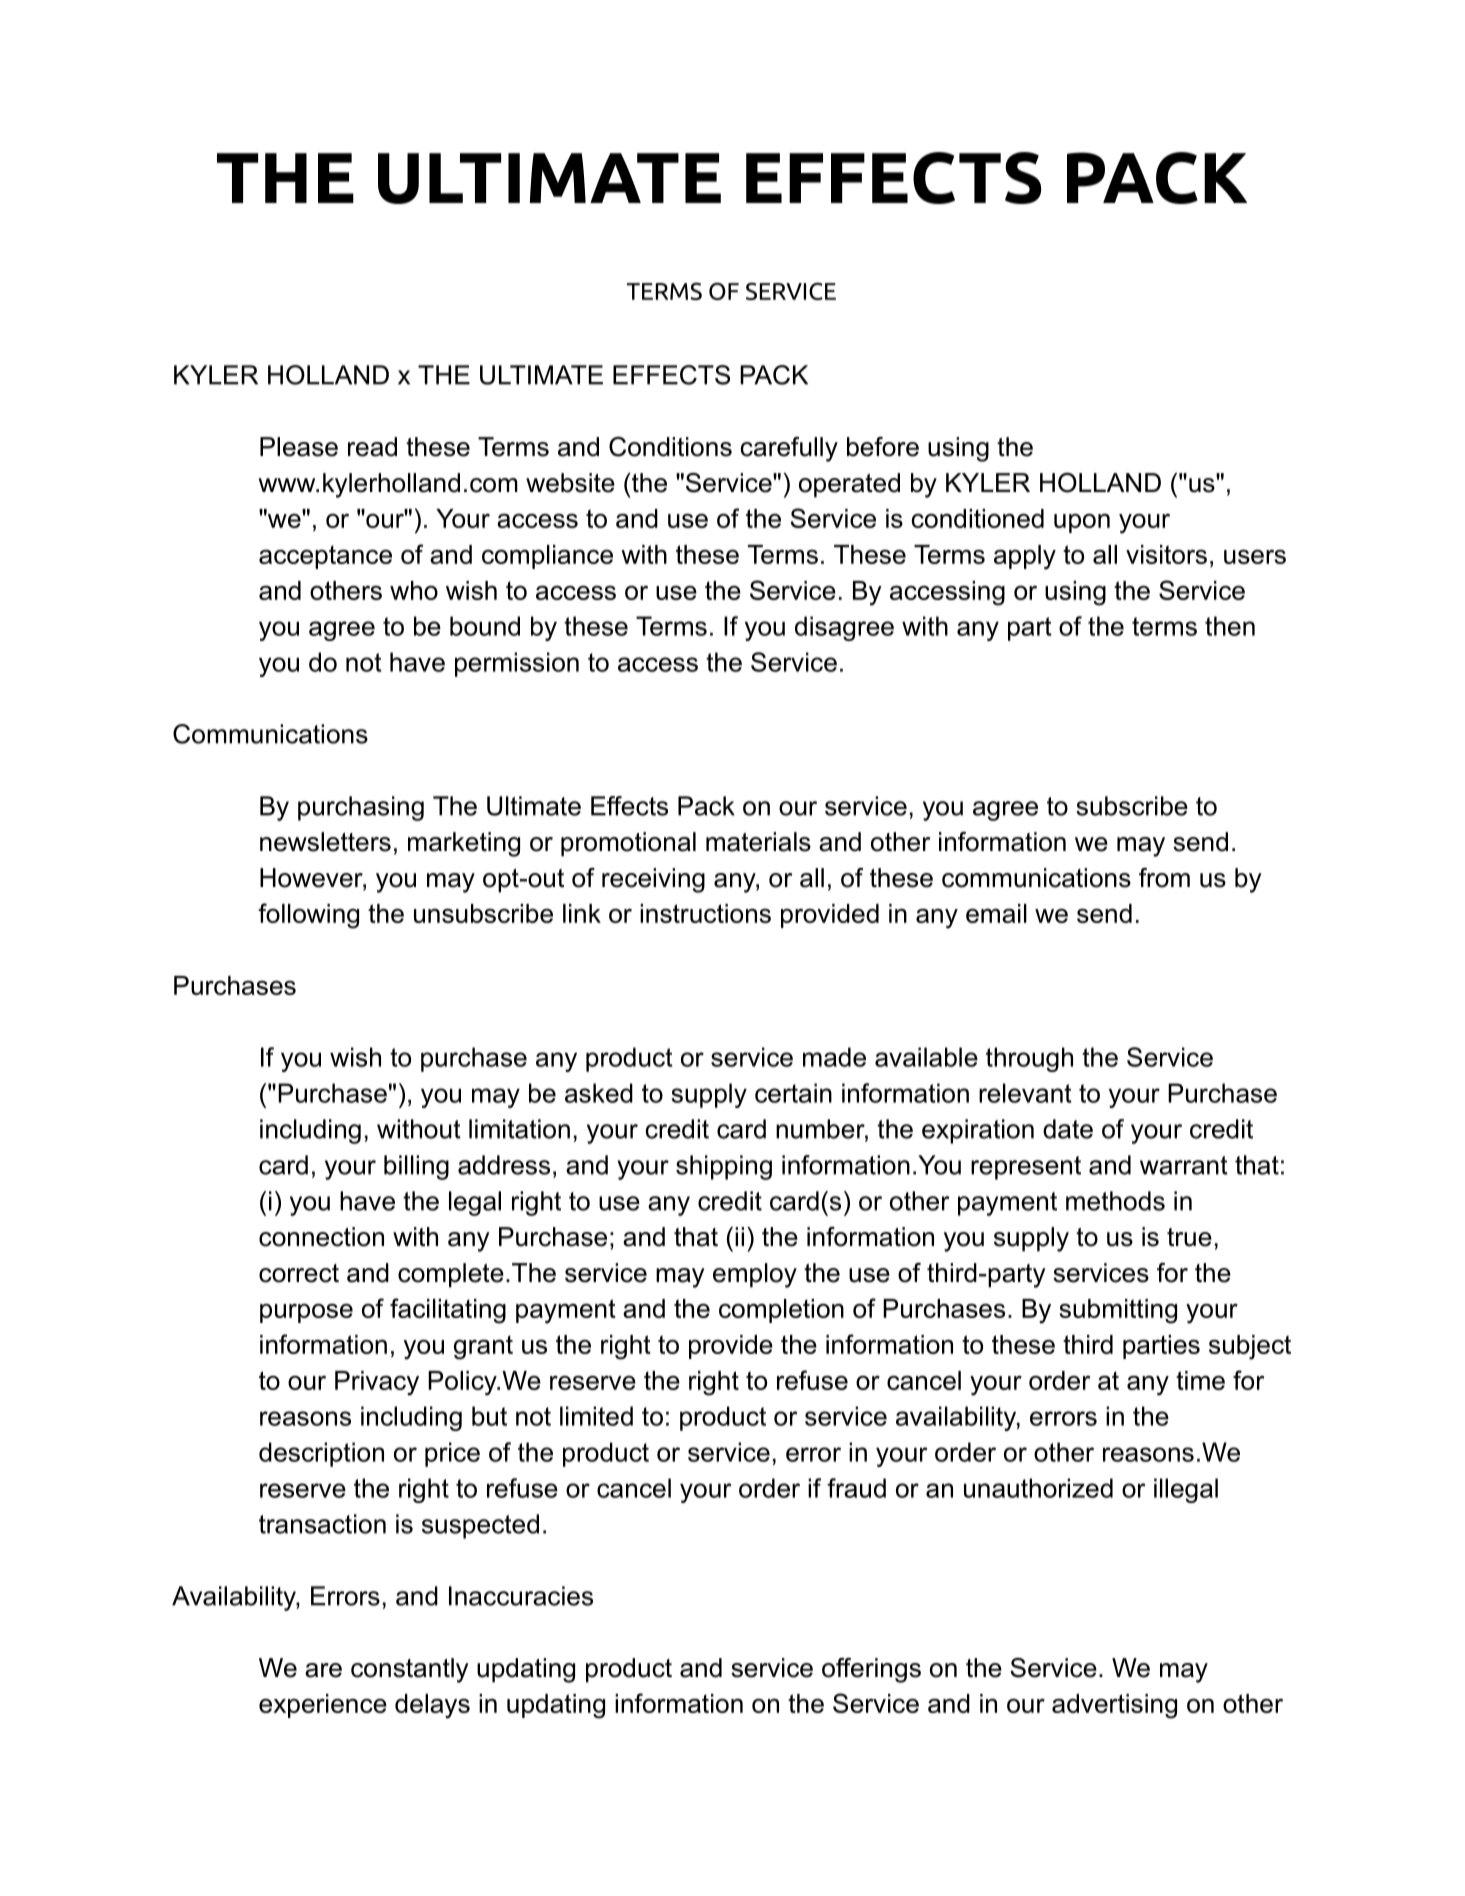 The height and width of the image is (1896, 1465). Describe the element at coordinates (1164, 878) in the image. I see `from` at that location.
